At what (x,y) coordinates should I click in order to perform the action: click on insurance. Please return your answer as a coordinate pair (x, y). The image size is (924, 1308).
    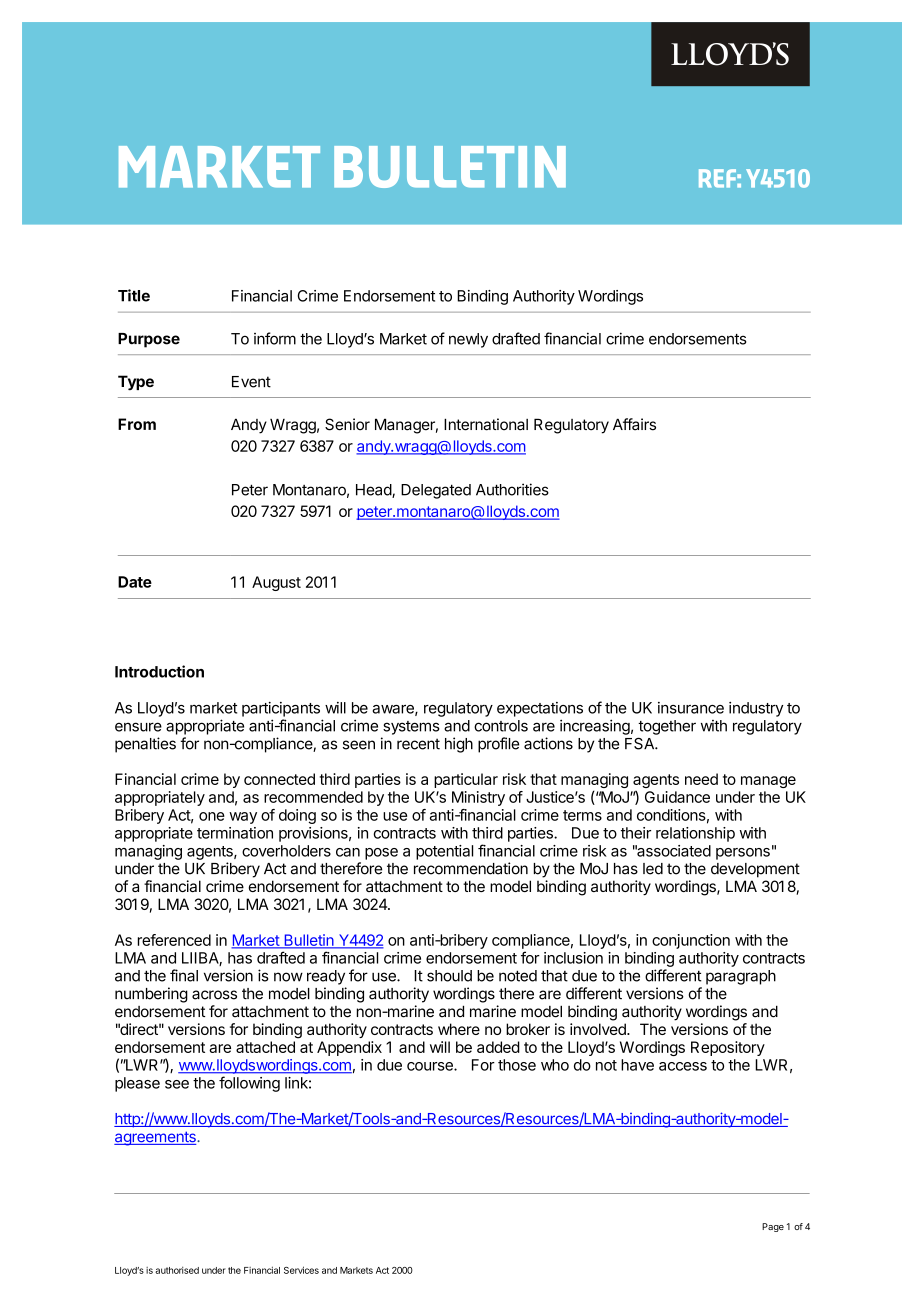
    Looking at the image, I should click on (691, 708).
